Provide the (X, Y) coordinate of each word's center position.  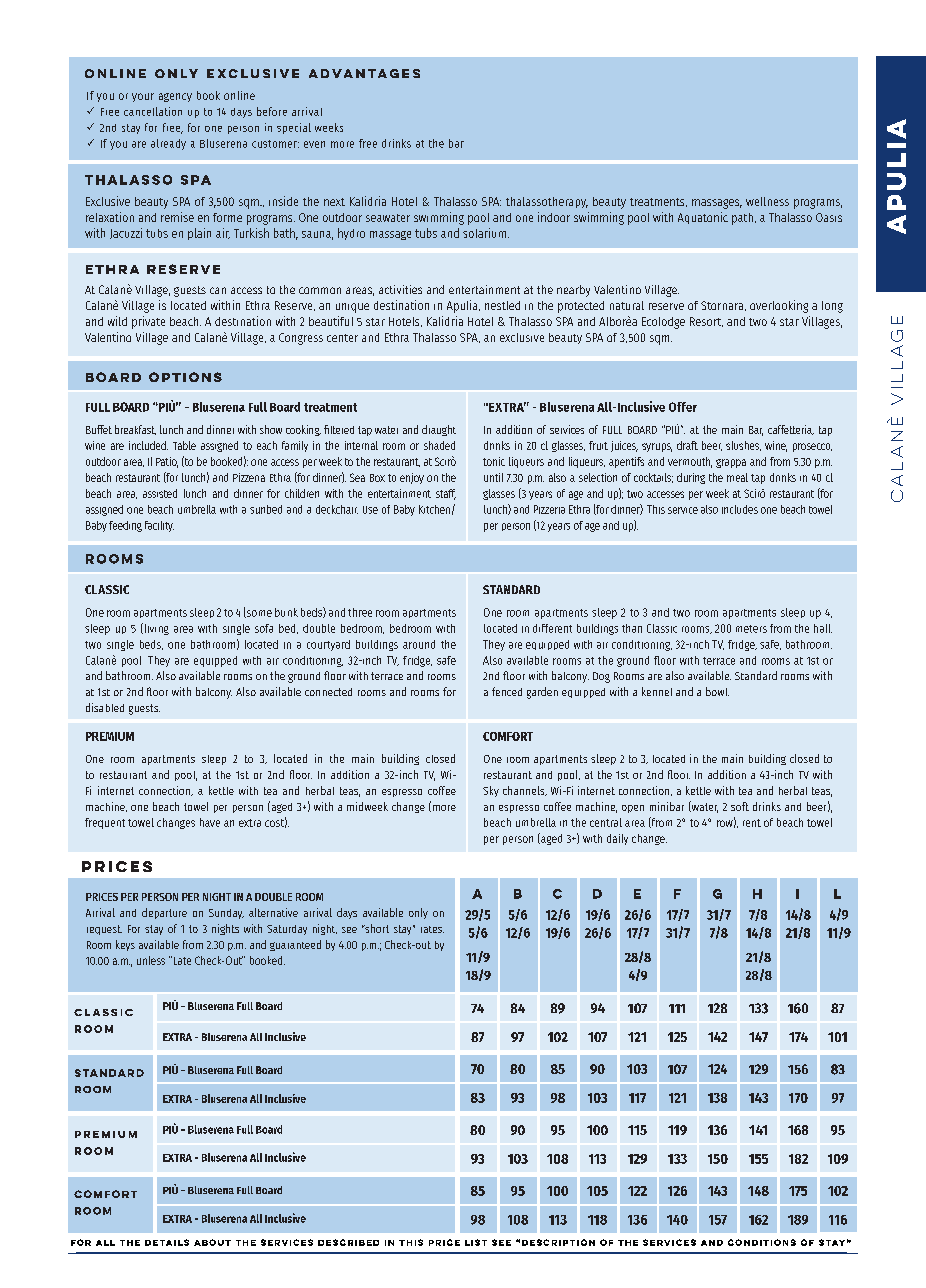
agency (175, 97)
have (210, 822)
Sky (491, 791)
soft (740, 806)
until (493, 477)
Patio (167, 462)
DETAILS (167, 1242)
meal (737, 477)
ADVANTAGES (364, 73)
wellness (767, 201)
